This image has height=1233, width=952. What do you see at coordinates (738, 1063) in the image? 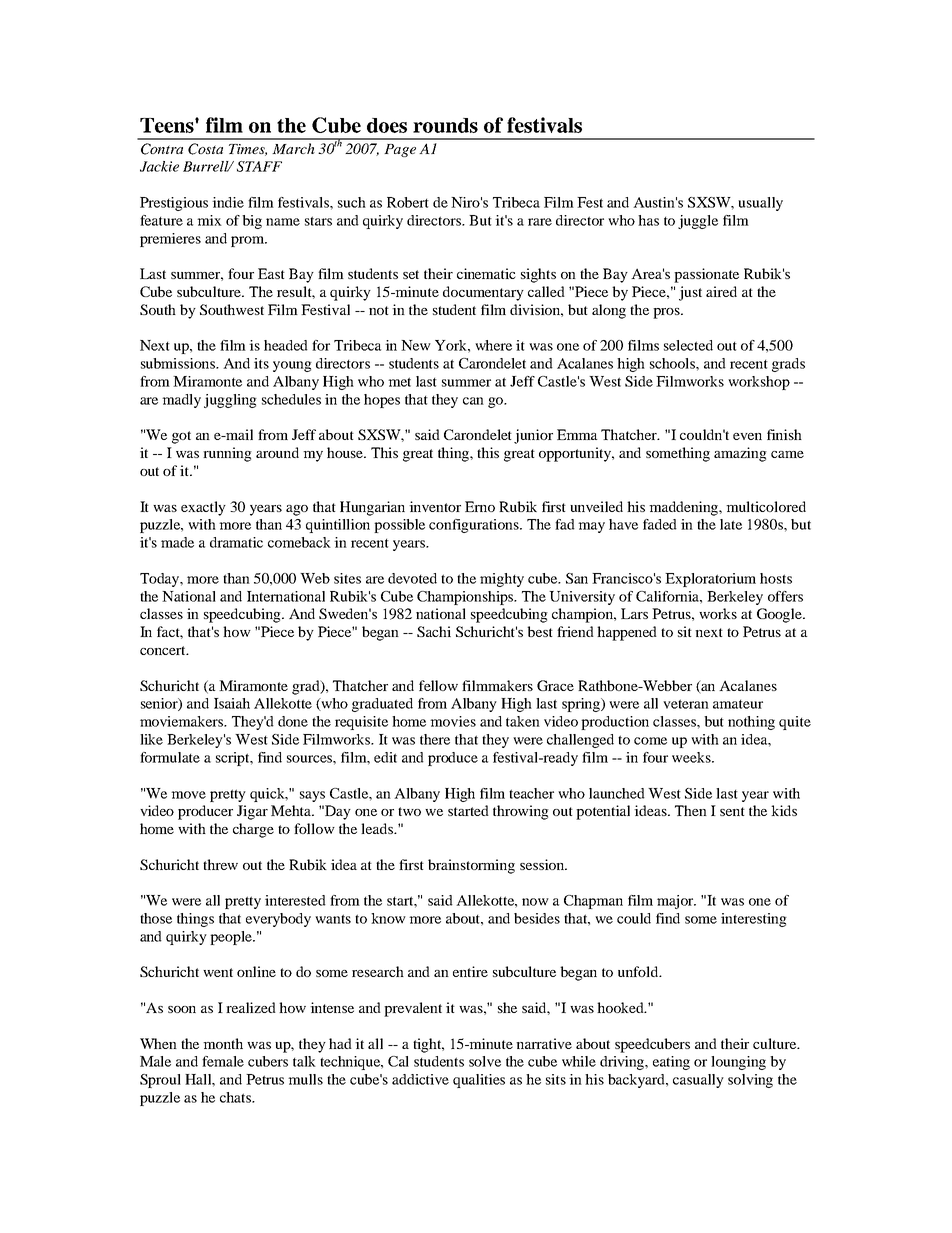
I see `lounging` at bounding box center [738, 1063].
